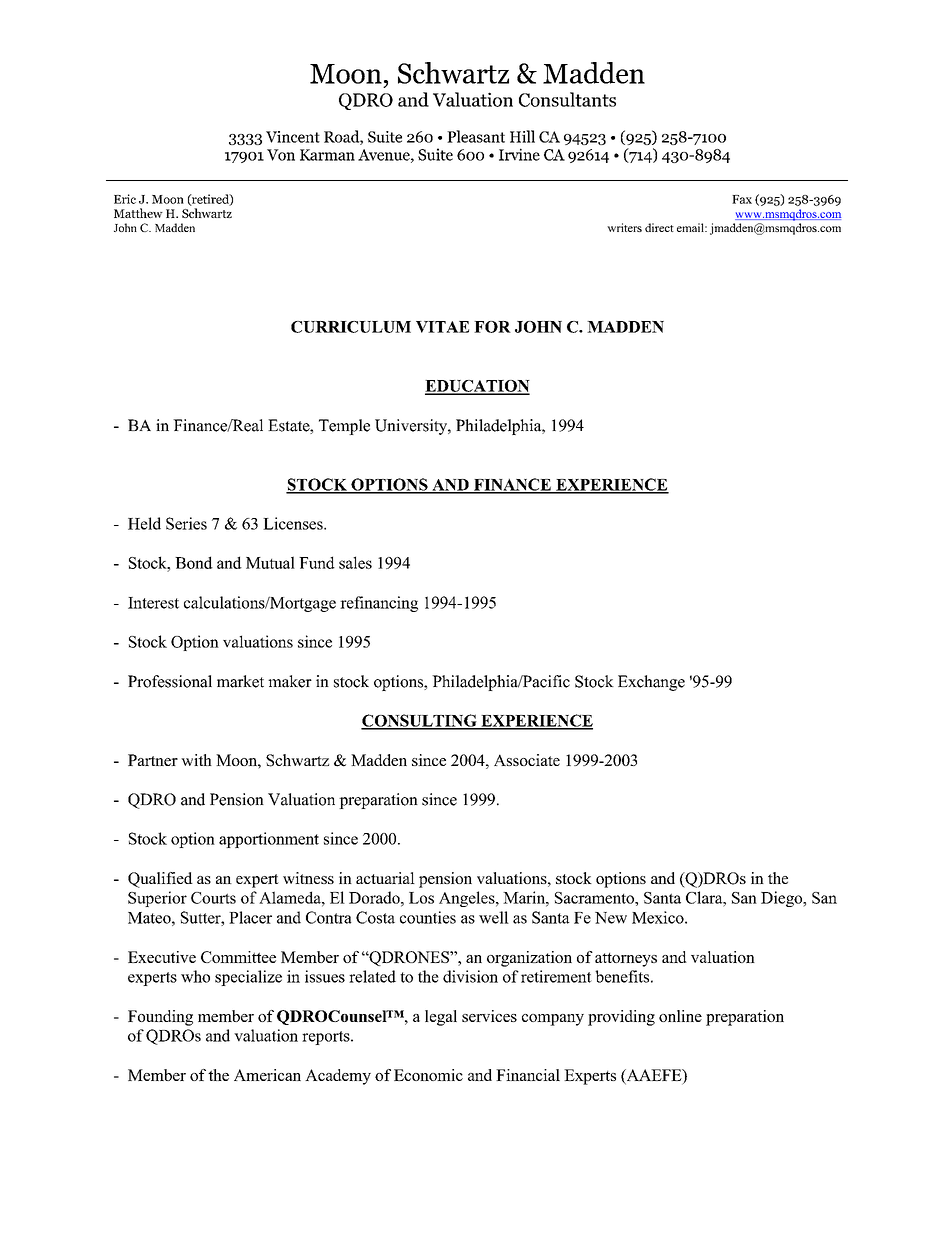 Image resolution: width=952 pixels, height=1233 pixels. What do you see at coordinates (186, 523) in the screenshot?
I see `Series` at bounding box center [186, 523].
